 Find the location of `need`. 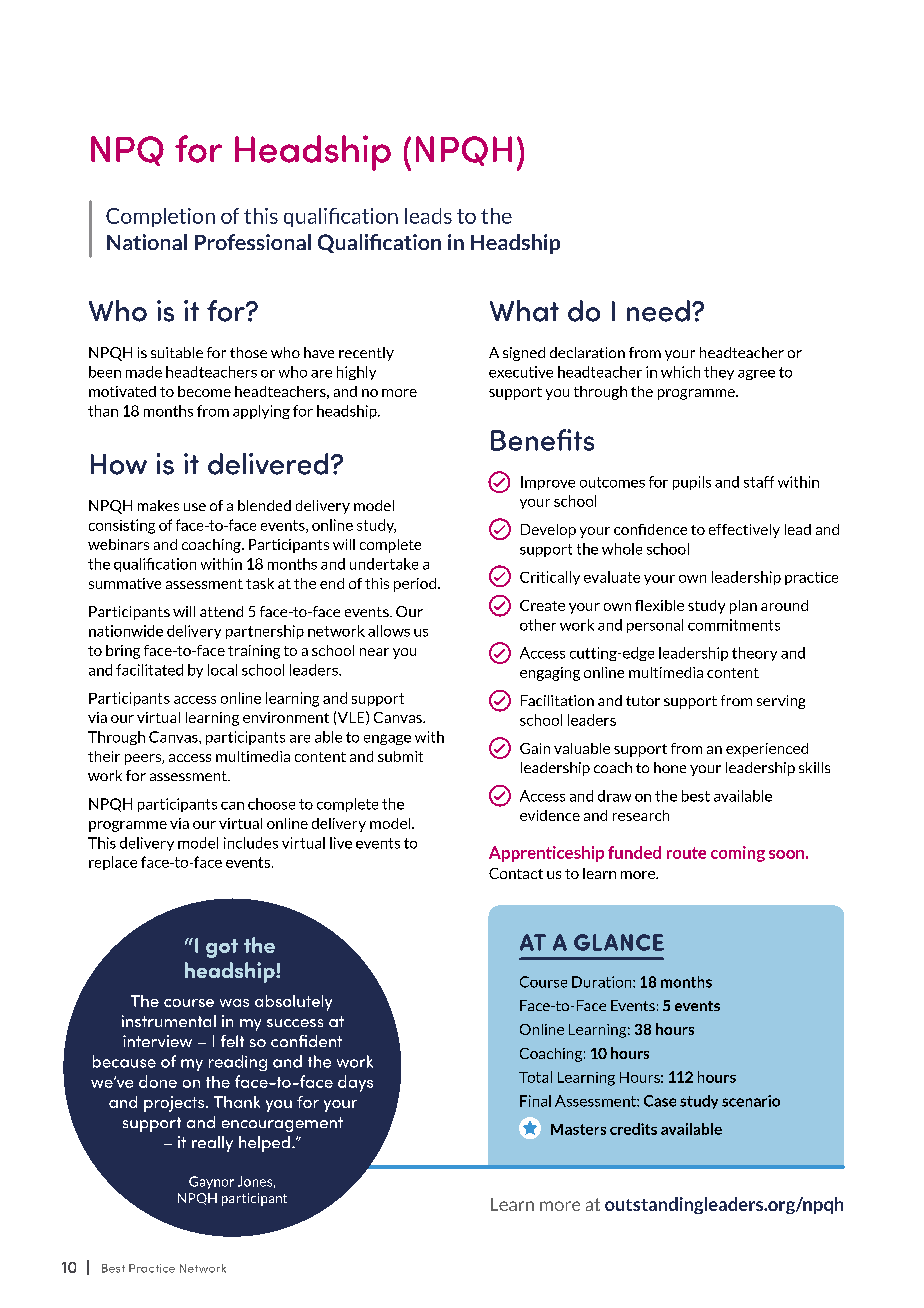

need is located at coordinates (658, 311).
